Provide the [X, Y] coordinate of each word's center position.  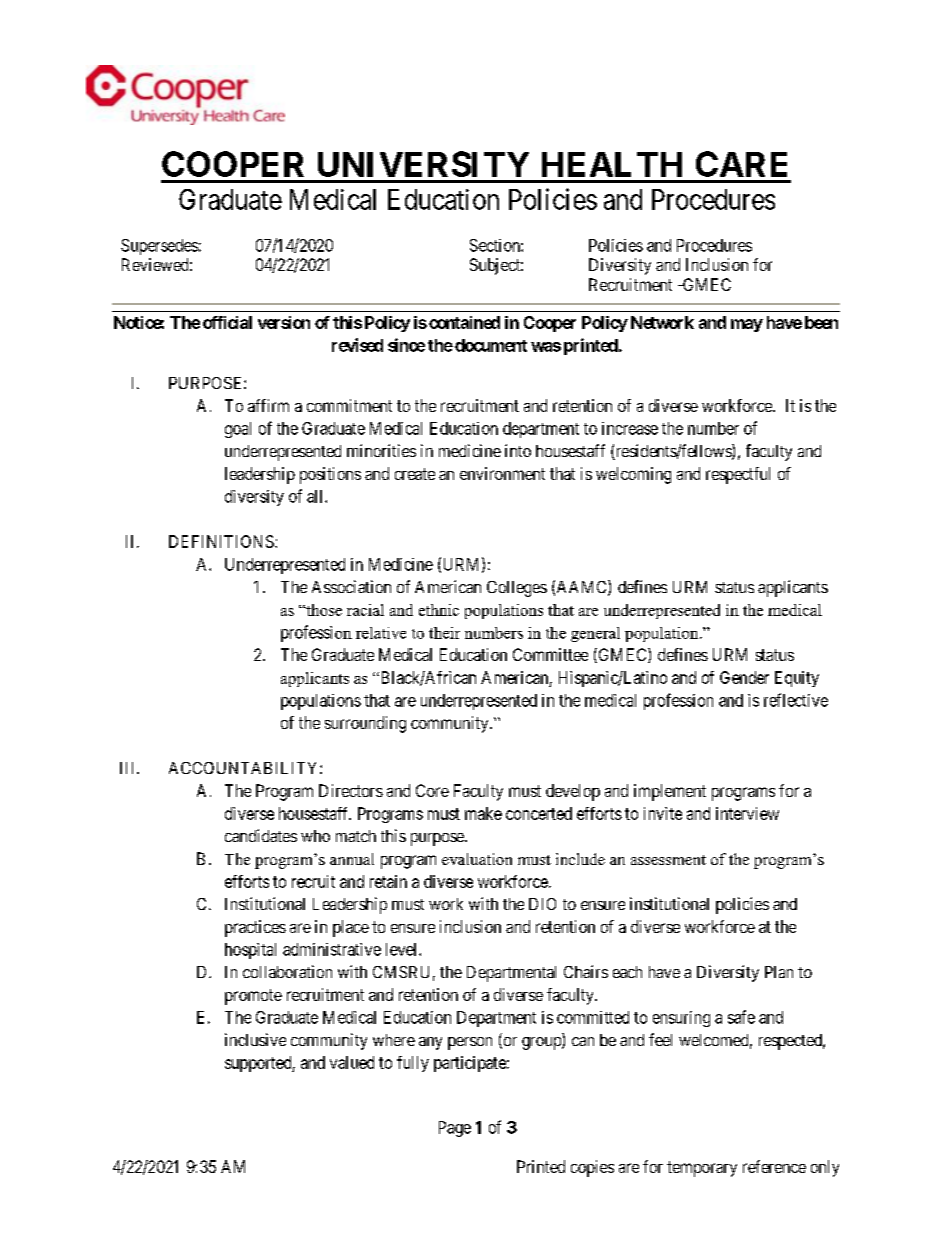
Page [455, 1129]
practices [255, 928]
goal [238, 430]
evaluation [477, 859]
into [518, 450]
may [747, 325]
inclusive [255, 1039]
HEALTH [612, 164]
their [444, 633]
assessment [668, 860]
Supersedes [159, 247]
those [323, 610]
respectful [738, 475]
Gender [744, 677]
